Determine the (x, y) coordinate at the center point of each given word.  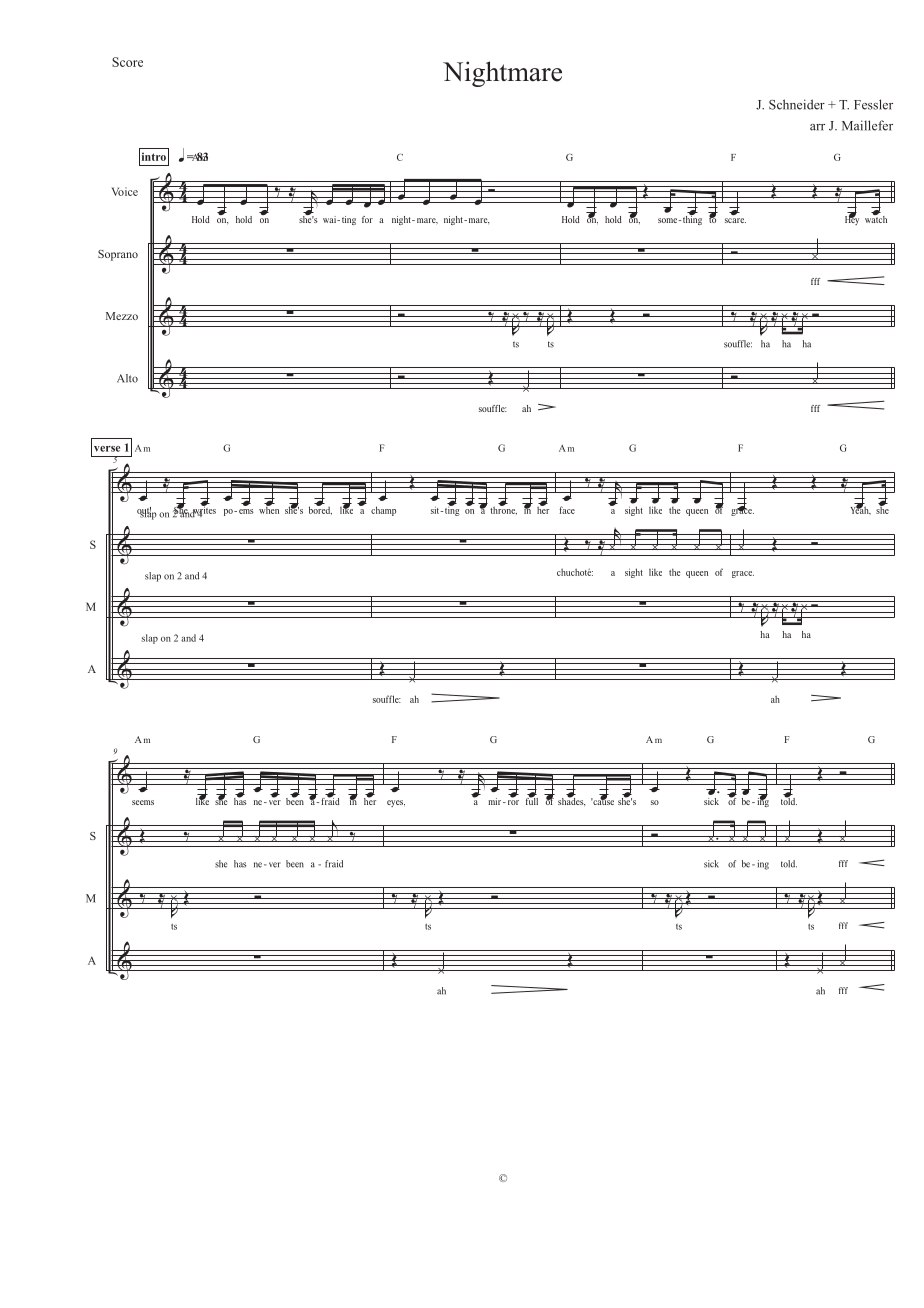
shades (571, 800)
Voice (124, 191)
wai (331, 219)
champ (383, 511)
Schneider (797, 104)
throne (503, 509)
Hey (852, 219)
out (144, 511)
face (567, 510)
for (367, 219)
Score (127, 62)
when (269, 509)
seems (143, 802)
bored (320, 509)
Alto (127, 378)
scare (735, 220)
